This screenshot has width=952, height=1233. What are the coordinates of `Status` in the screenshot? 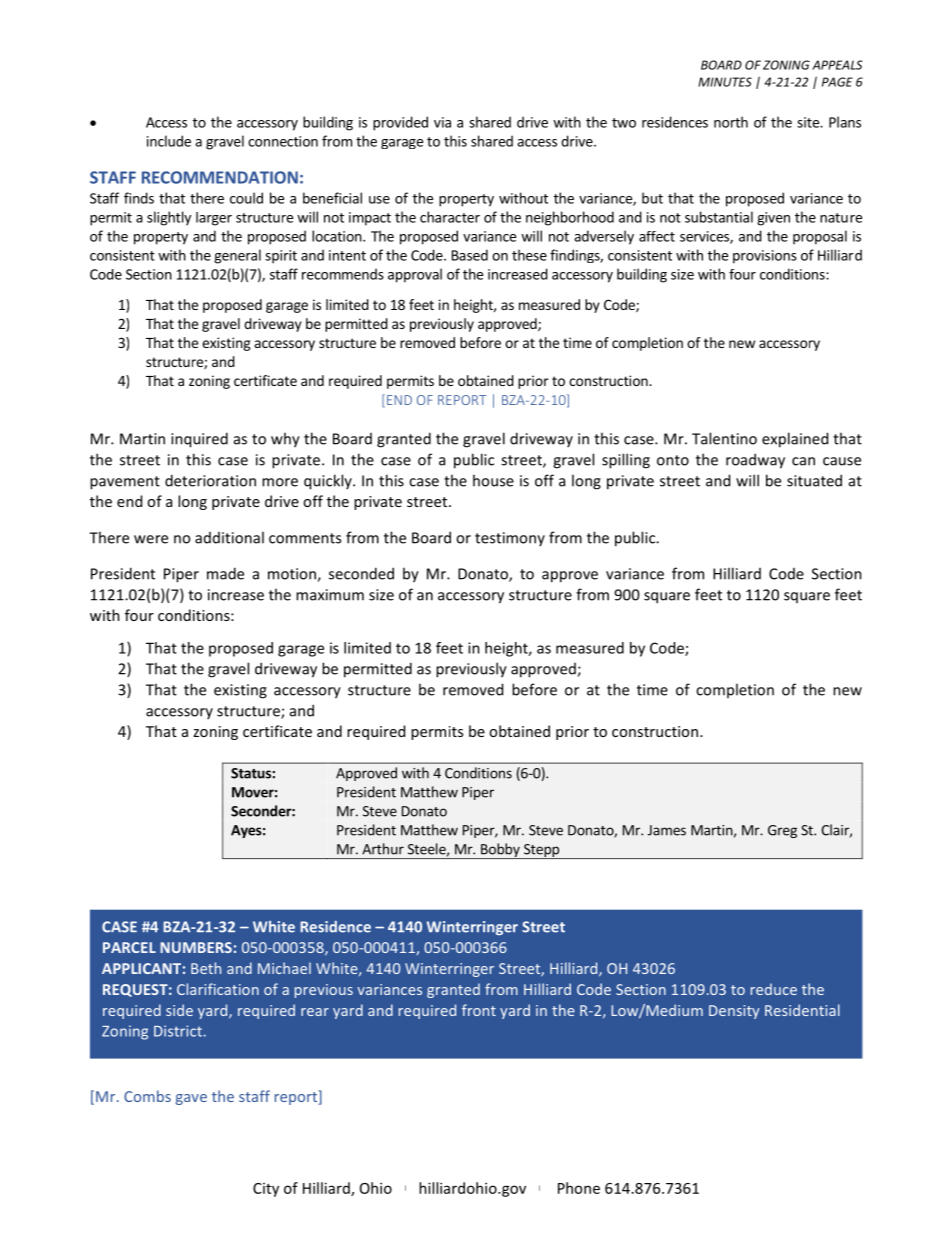 It's located at (252, 773).
